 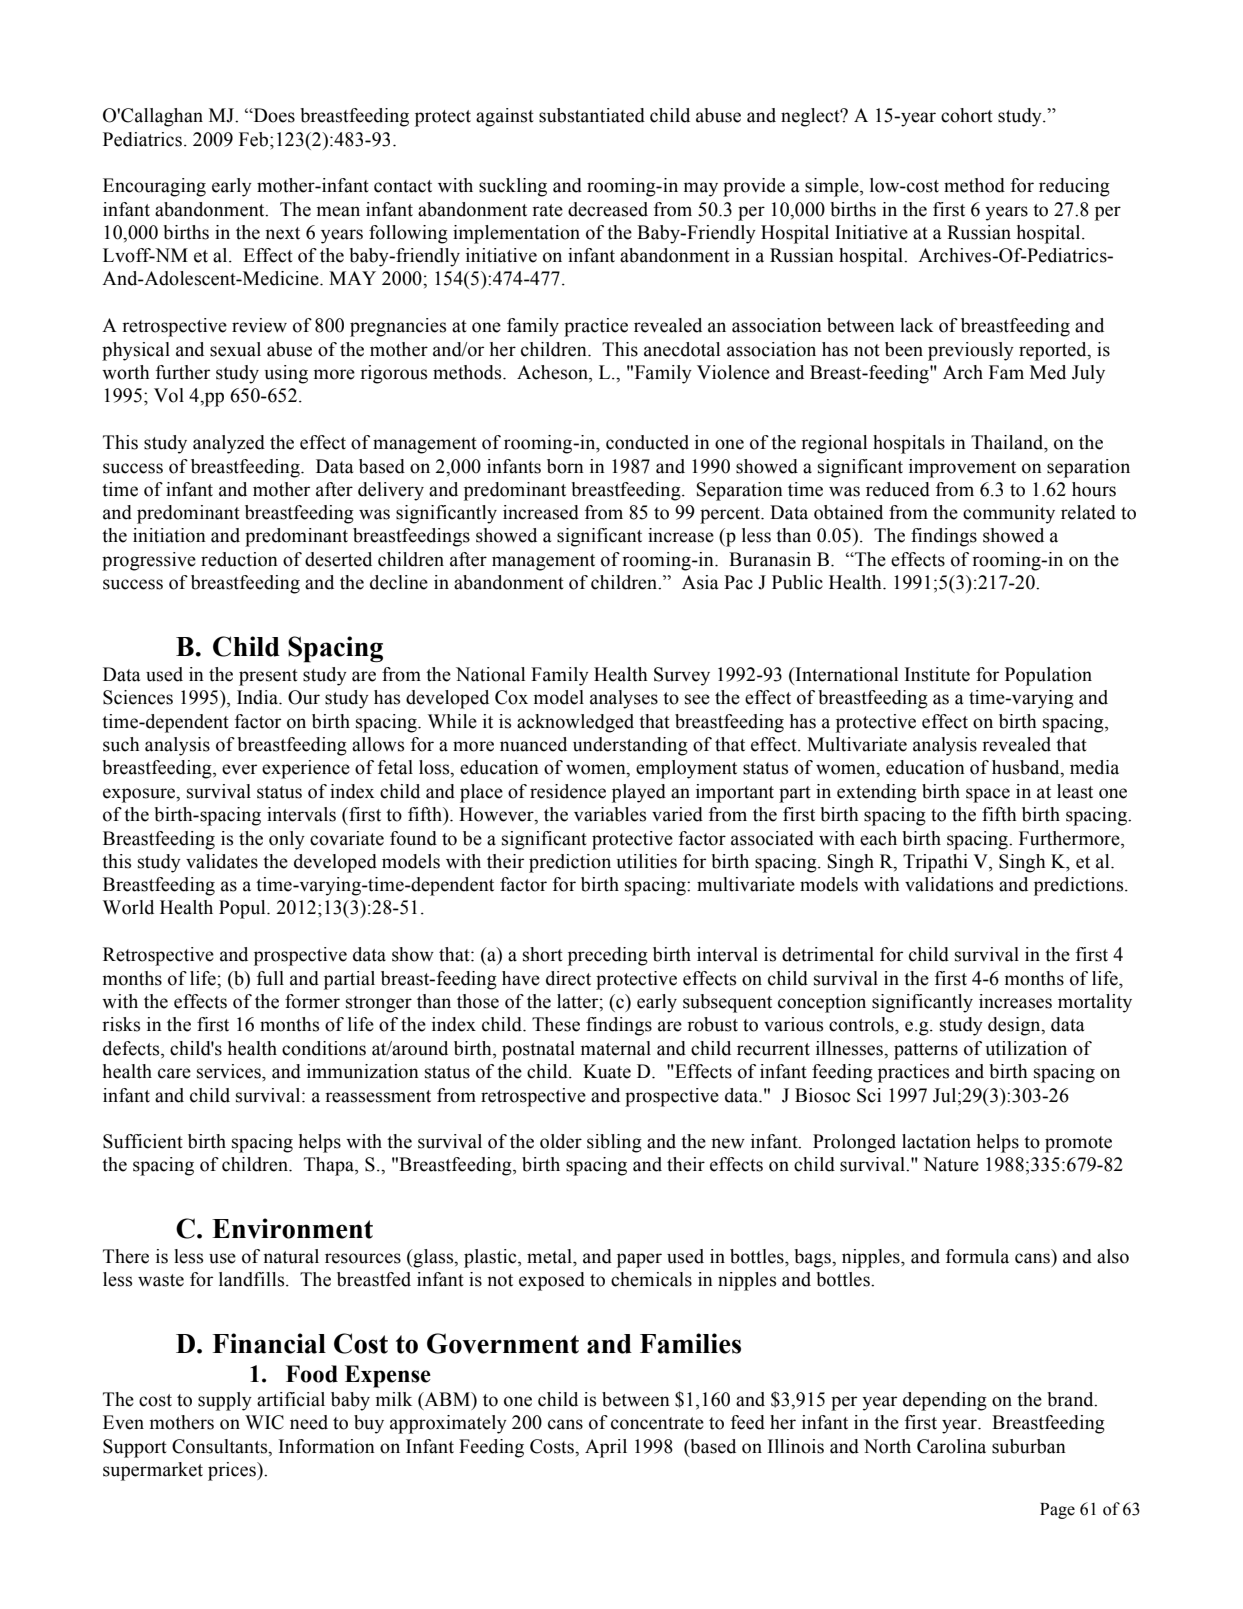 I want to click on Encouraging, so click(x=154, y=187).
